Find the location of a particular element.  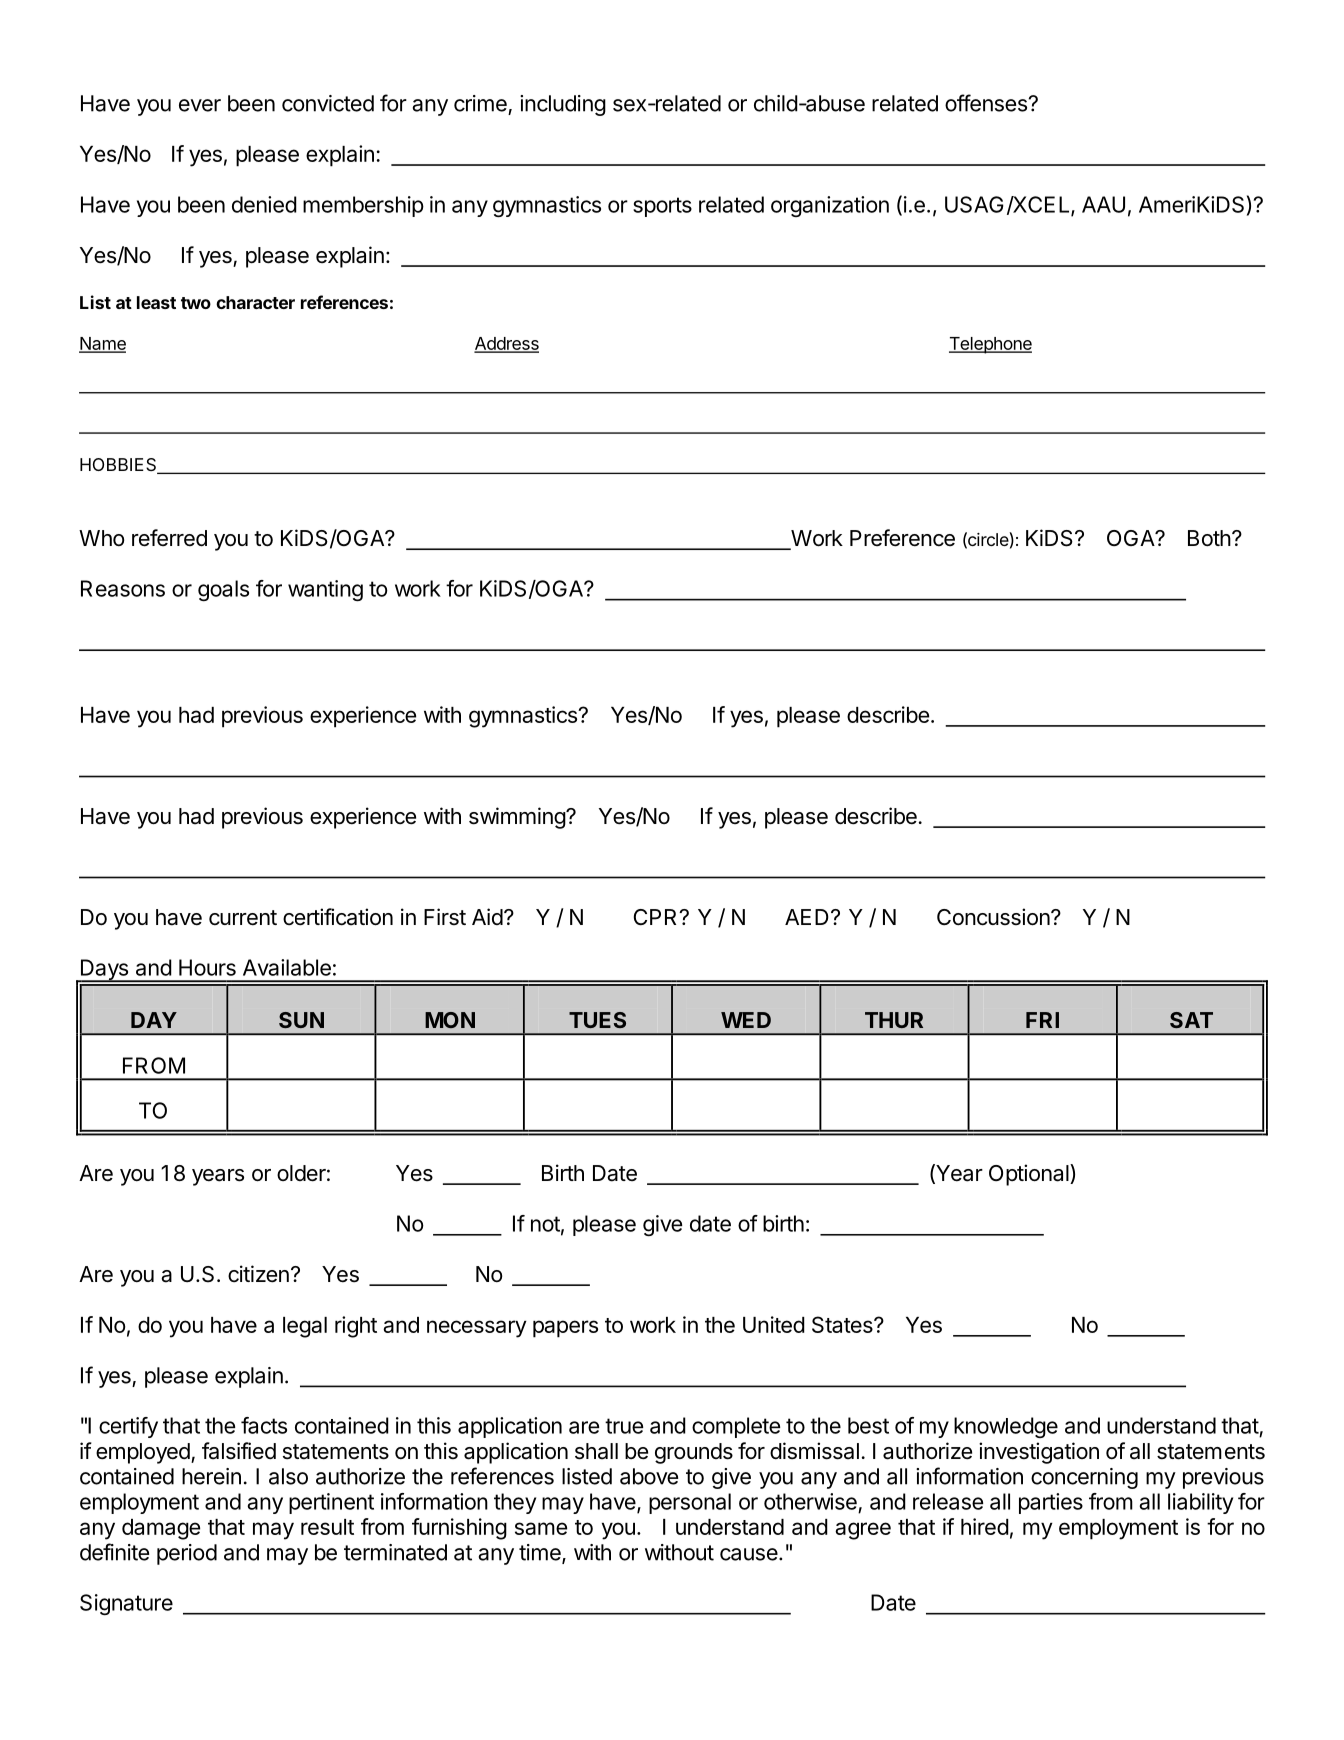

period is located at coordinates (187, 1554).
